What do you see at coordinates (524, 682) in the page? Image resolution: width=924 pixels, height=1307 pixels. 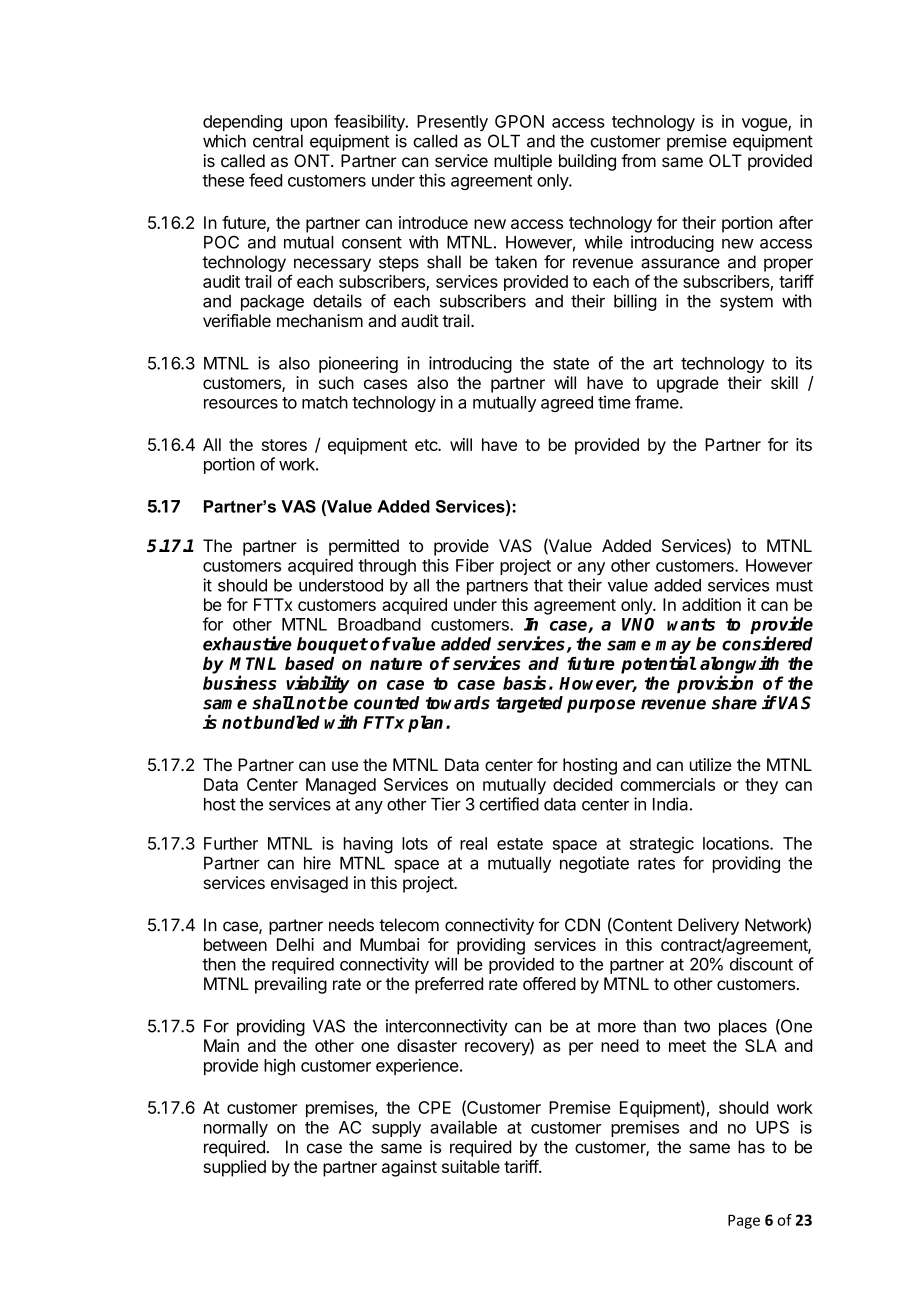 I see `basis` at bounding box center [524, 682].
